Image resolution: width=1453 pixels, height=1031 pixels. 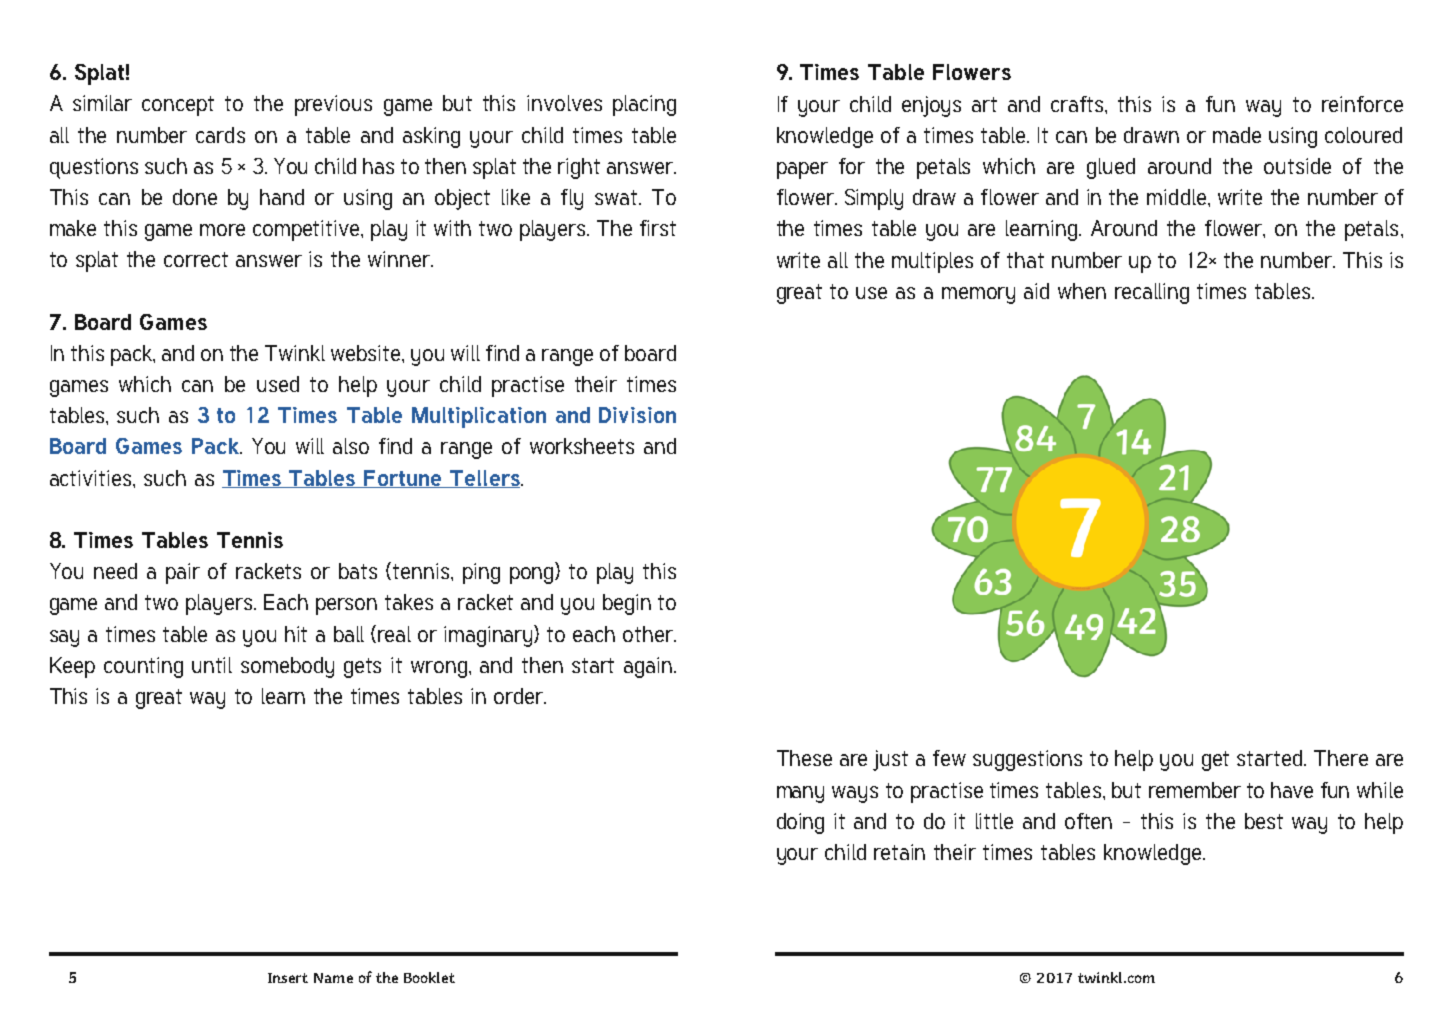 What do you see at coordinates (800, 794) in the screenshot?
I see `many` at bounding box center [800, 794].
